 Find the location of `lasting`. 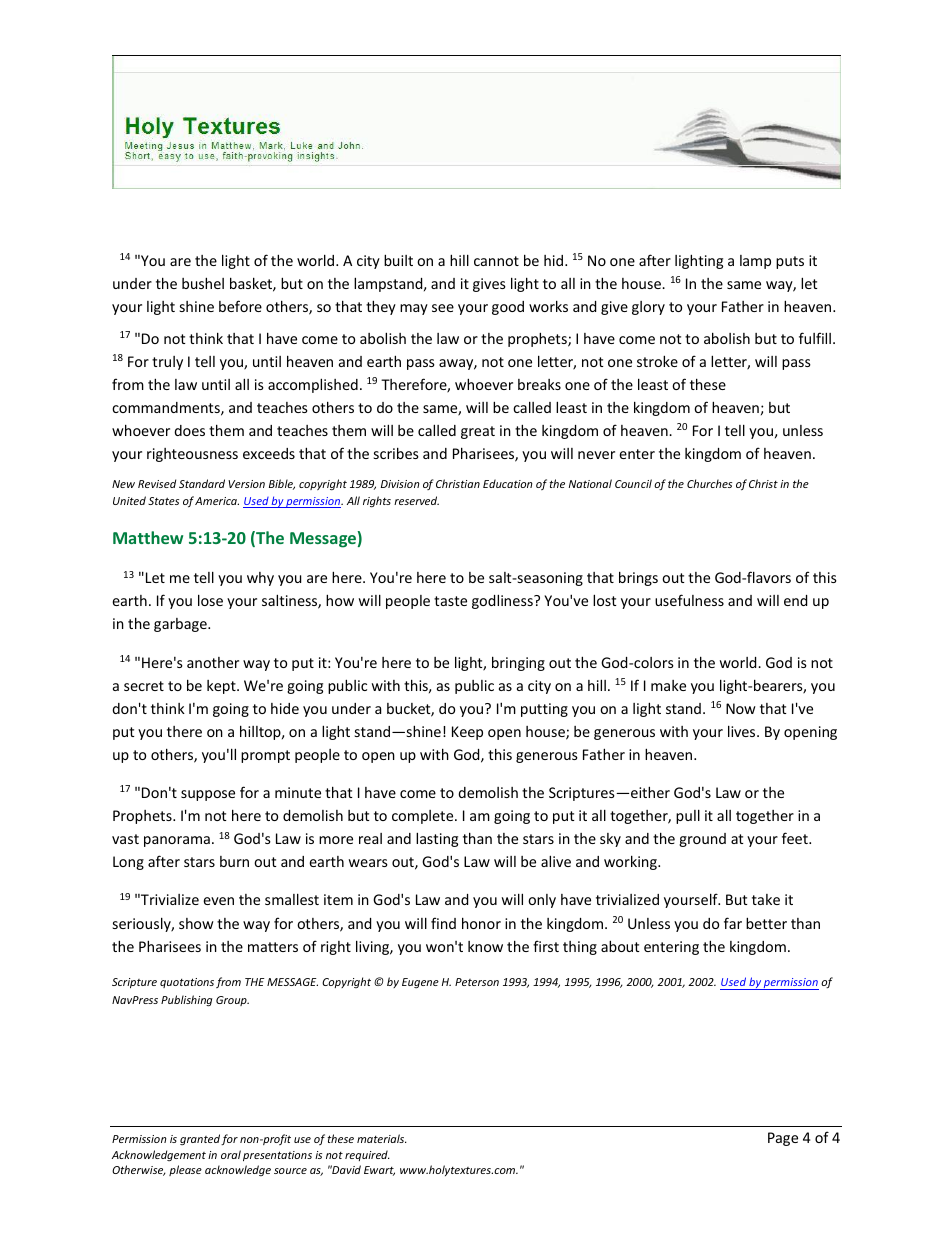

lasting is located at coordinates (437, 839).
